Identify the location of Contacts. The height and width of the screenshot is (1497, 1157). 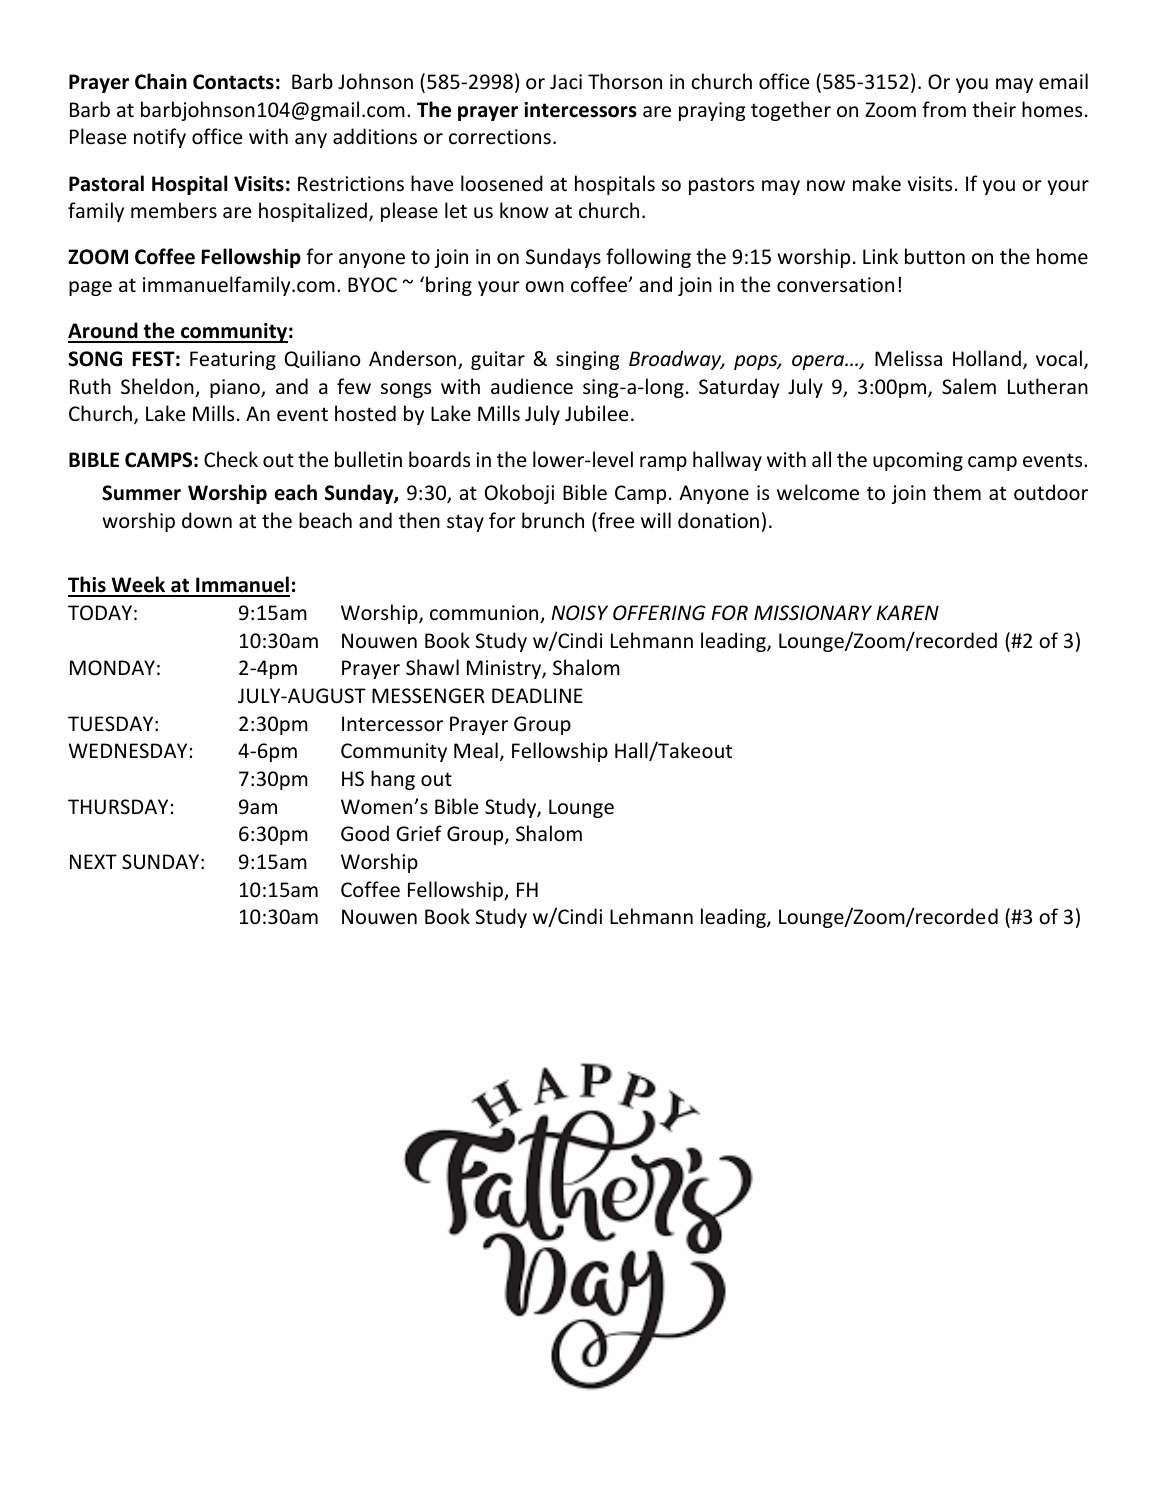
(233, 82).
